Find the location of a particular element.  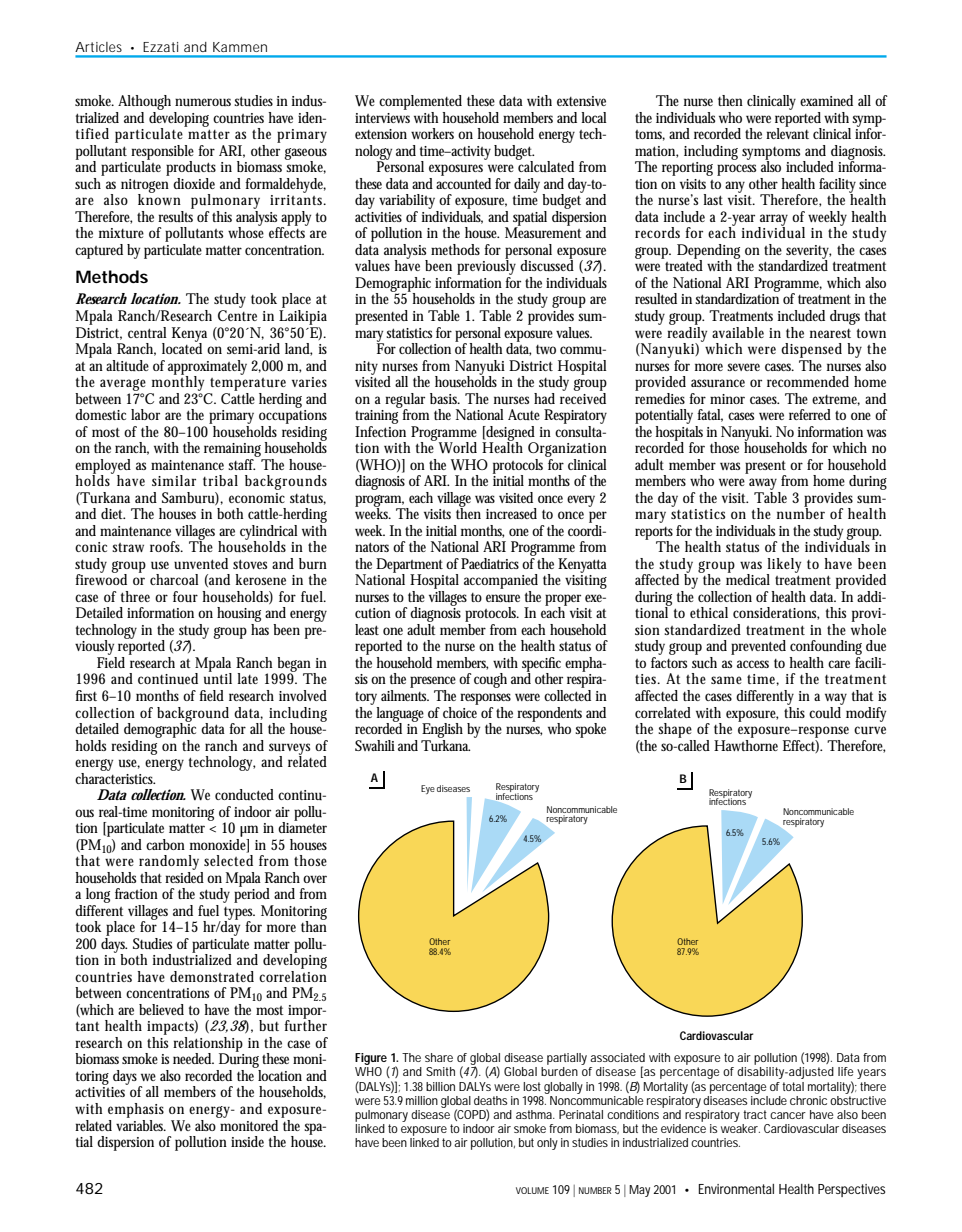

inside is located at coordinates (247, 1141).
